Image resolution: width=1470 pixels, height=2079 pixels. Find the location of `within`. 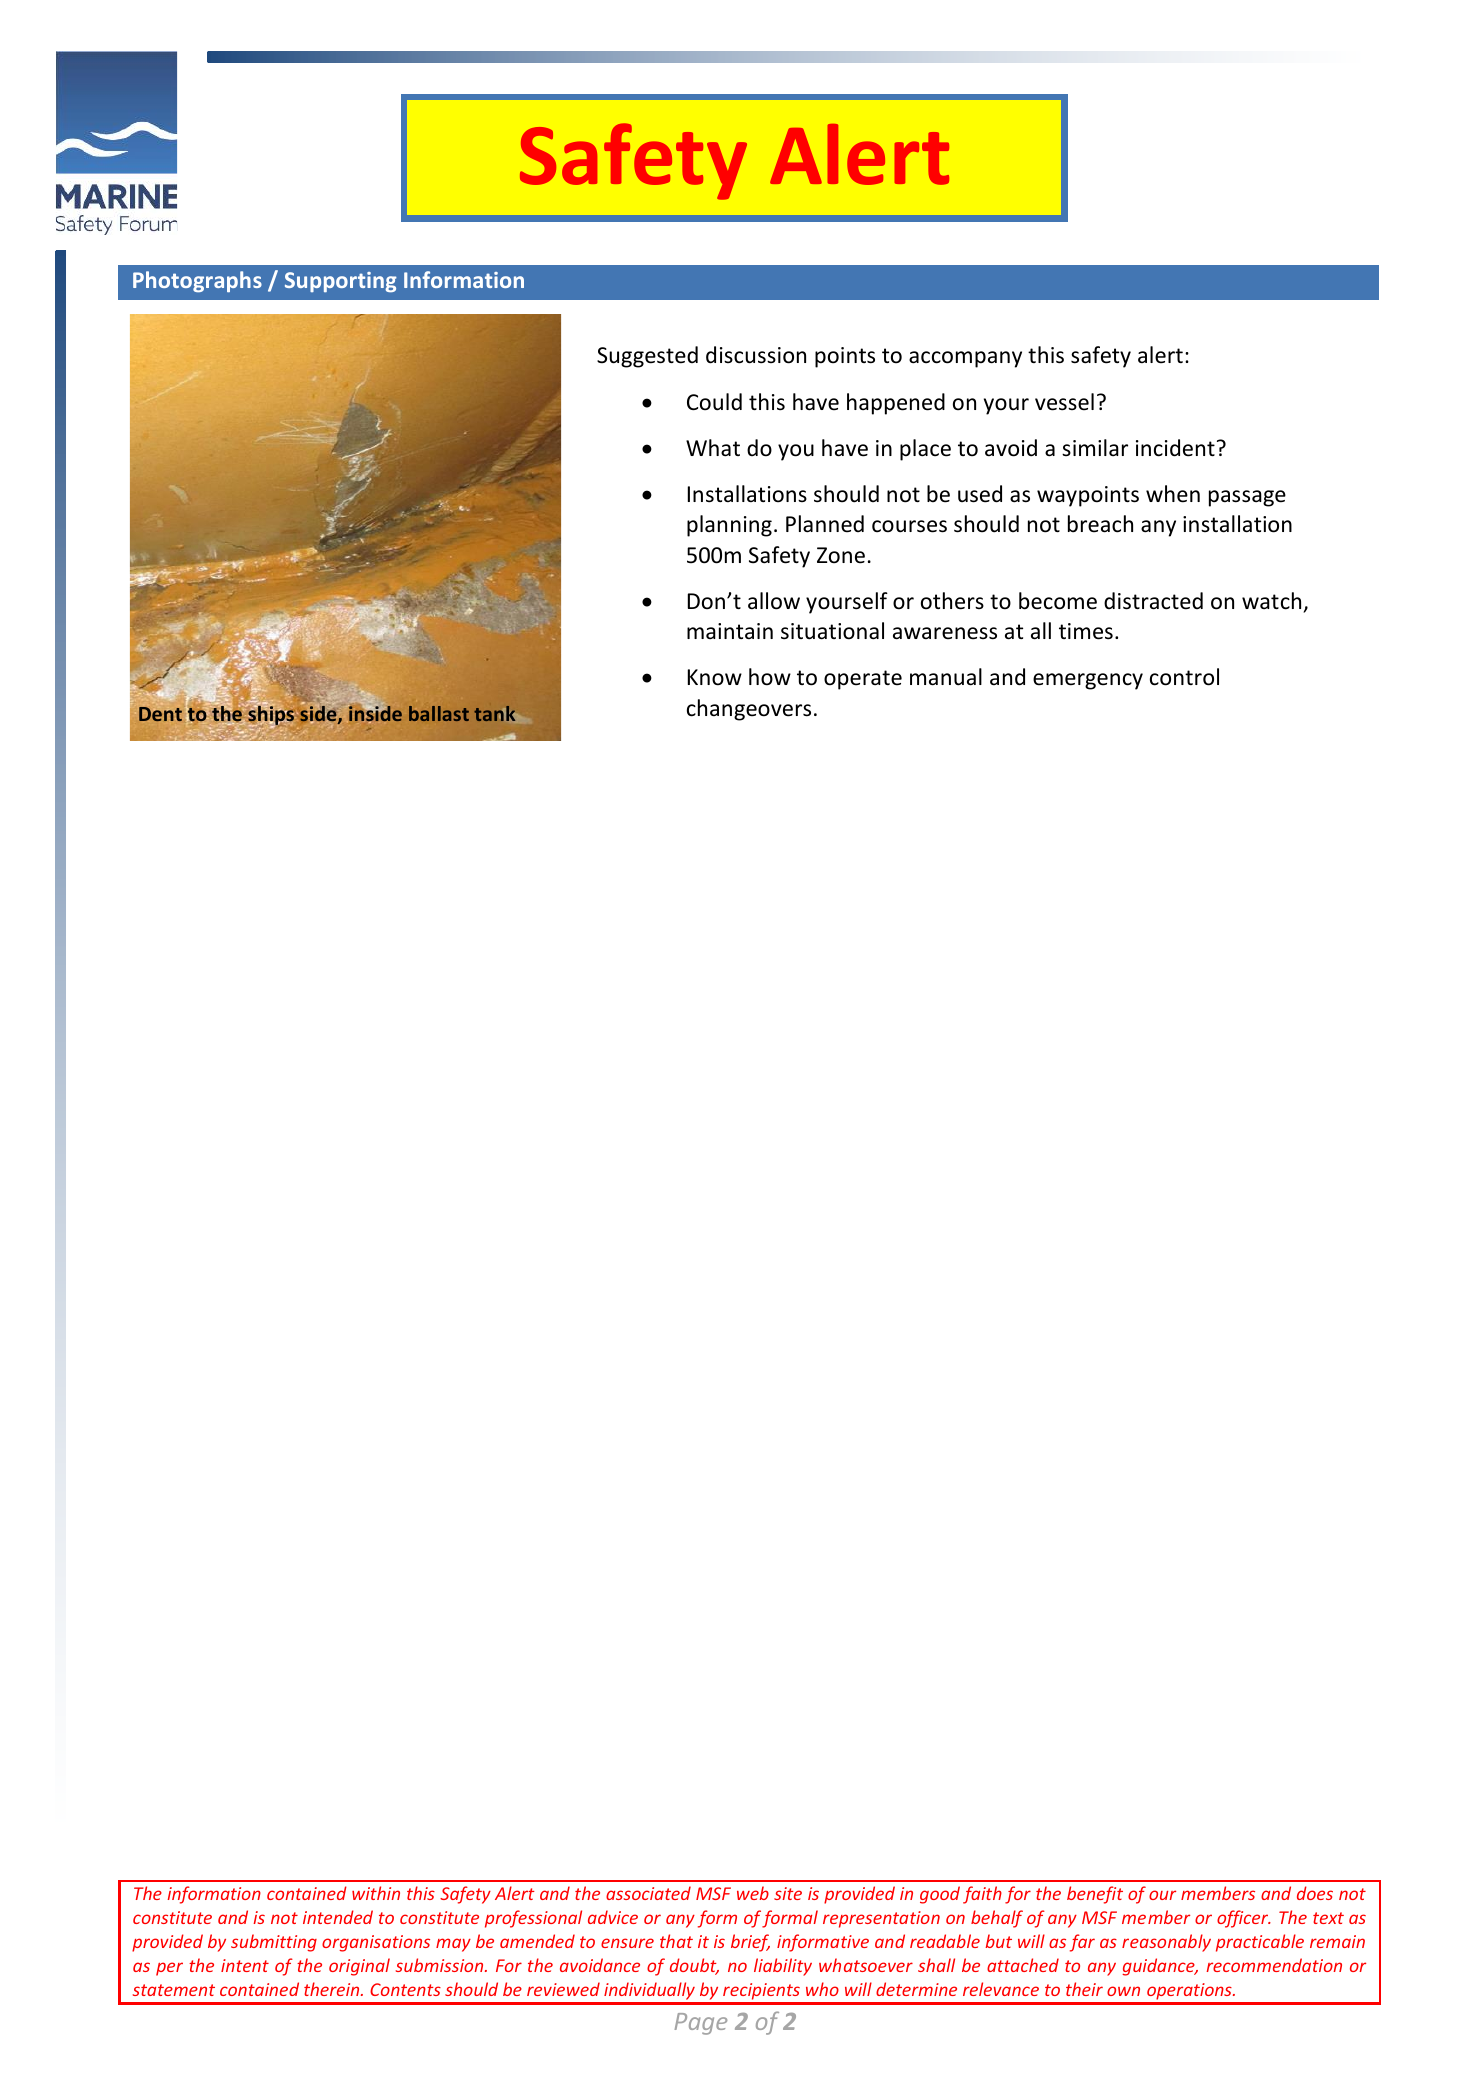

within is located at coordinates (376, 1893).
